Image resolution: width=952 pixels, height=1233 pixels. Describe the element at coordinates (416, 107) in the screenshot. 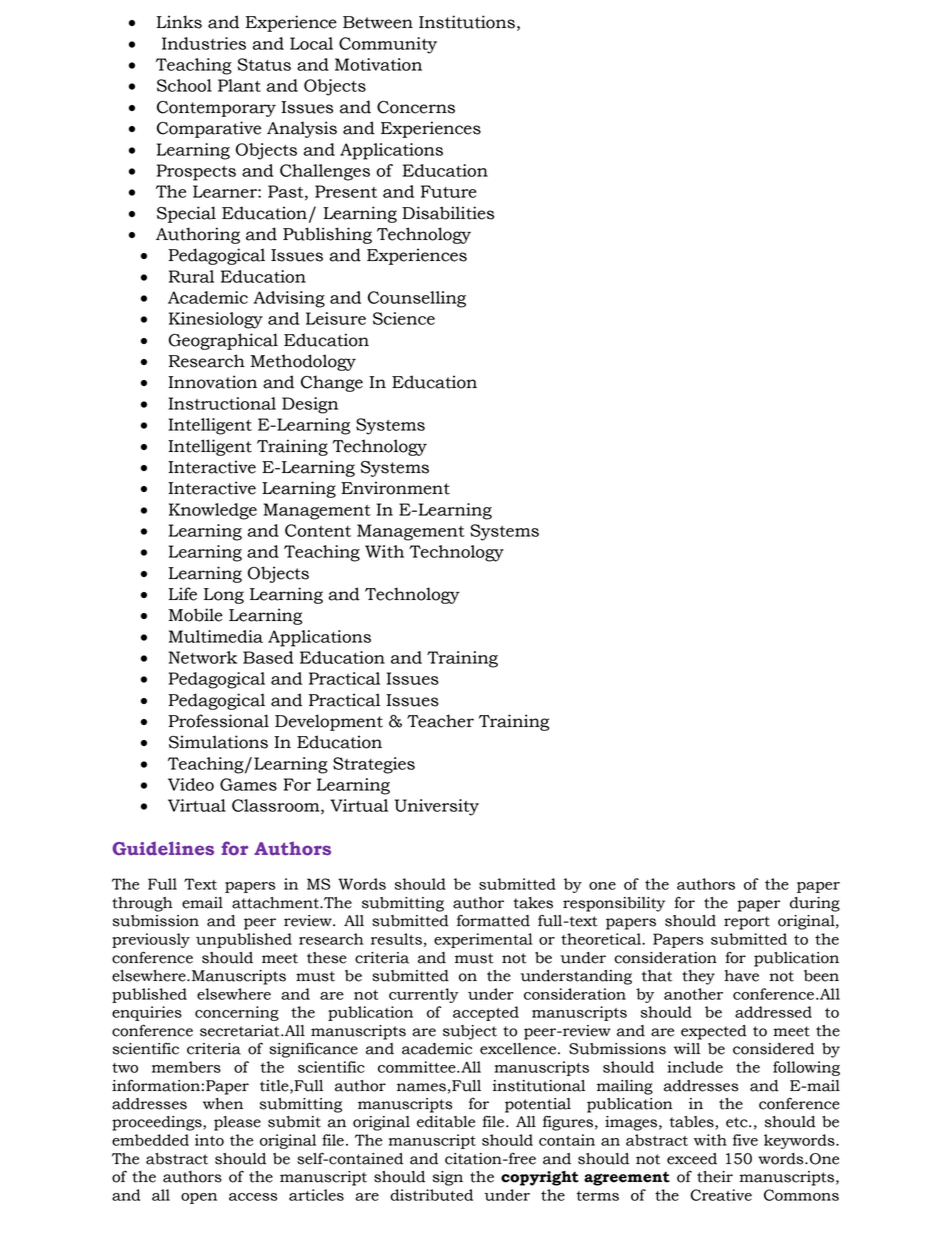

I see `Concerns` at that location.
